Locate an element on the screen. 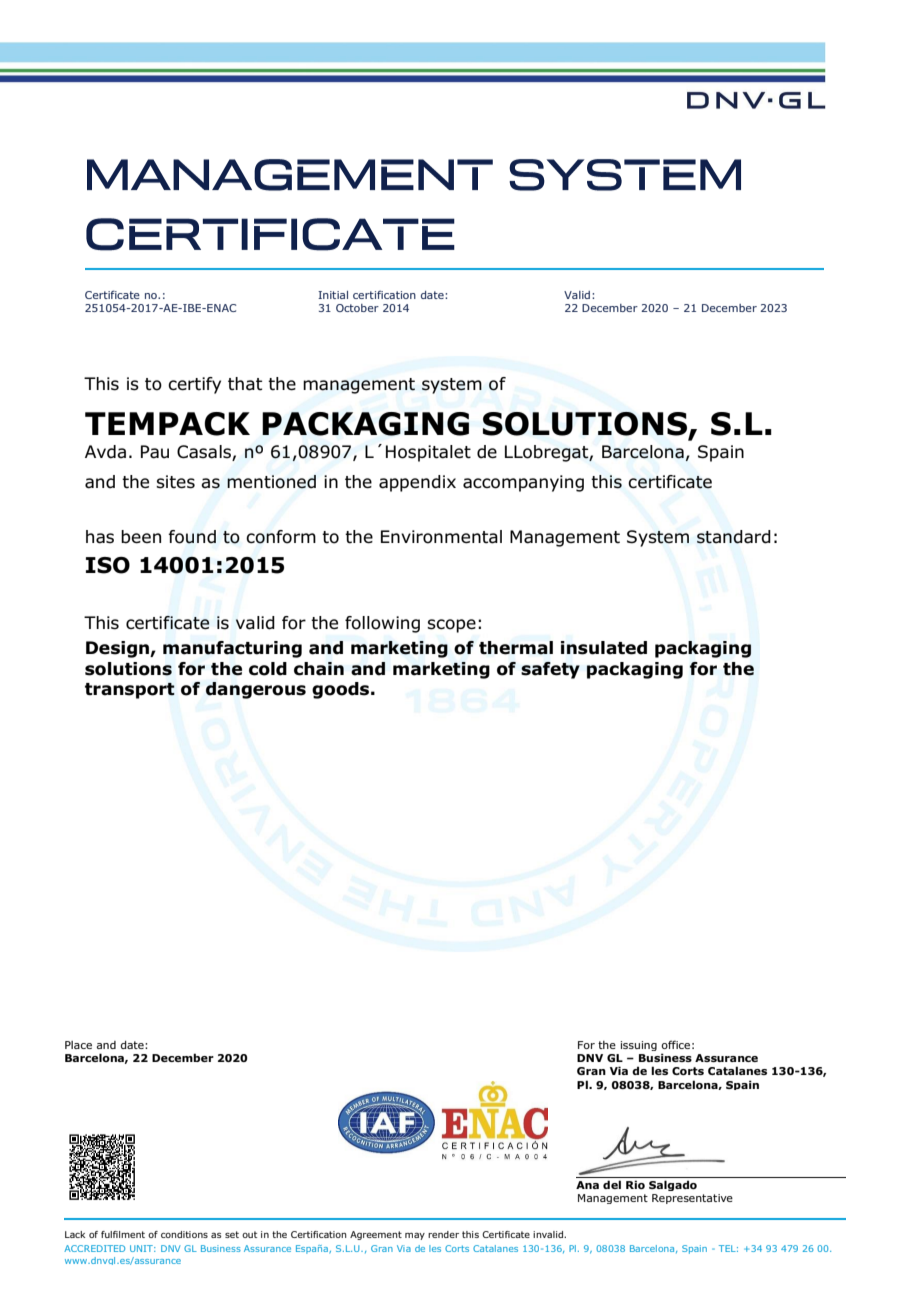 This screenshot has height=1308, width=924. Place is located at coordinates (78, 1045).
